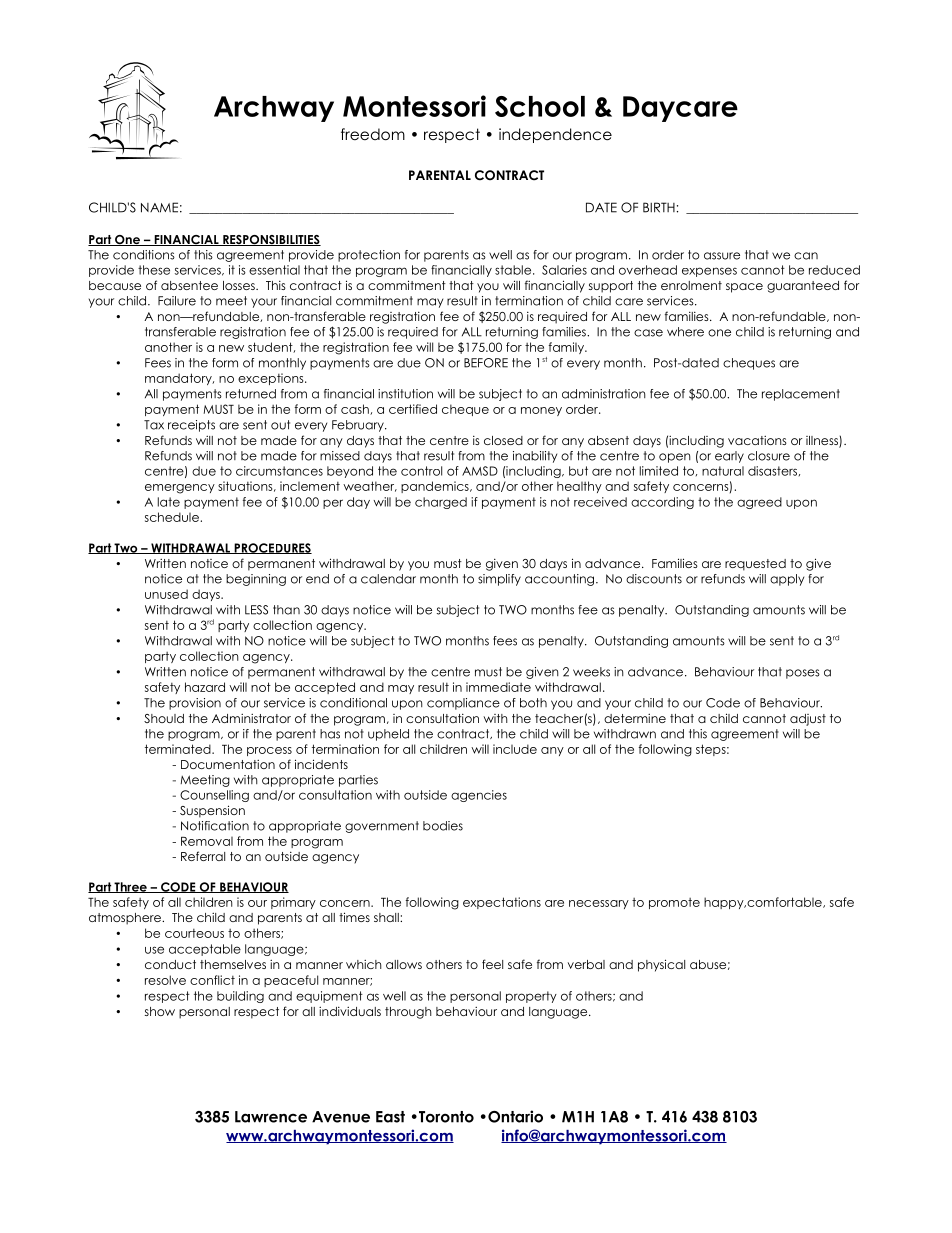 The height and width of the page is (1233, 952). I want to click on unused, so click(166, 594).
